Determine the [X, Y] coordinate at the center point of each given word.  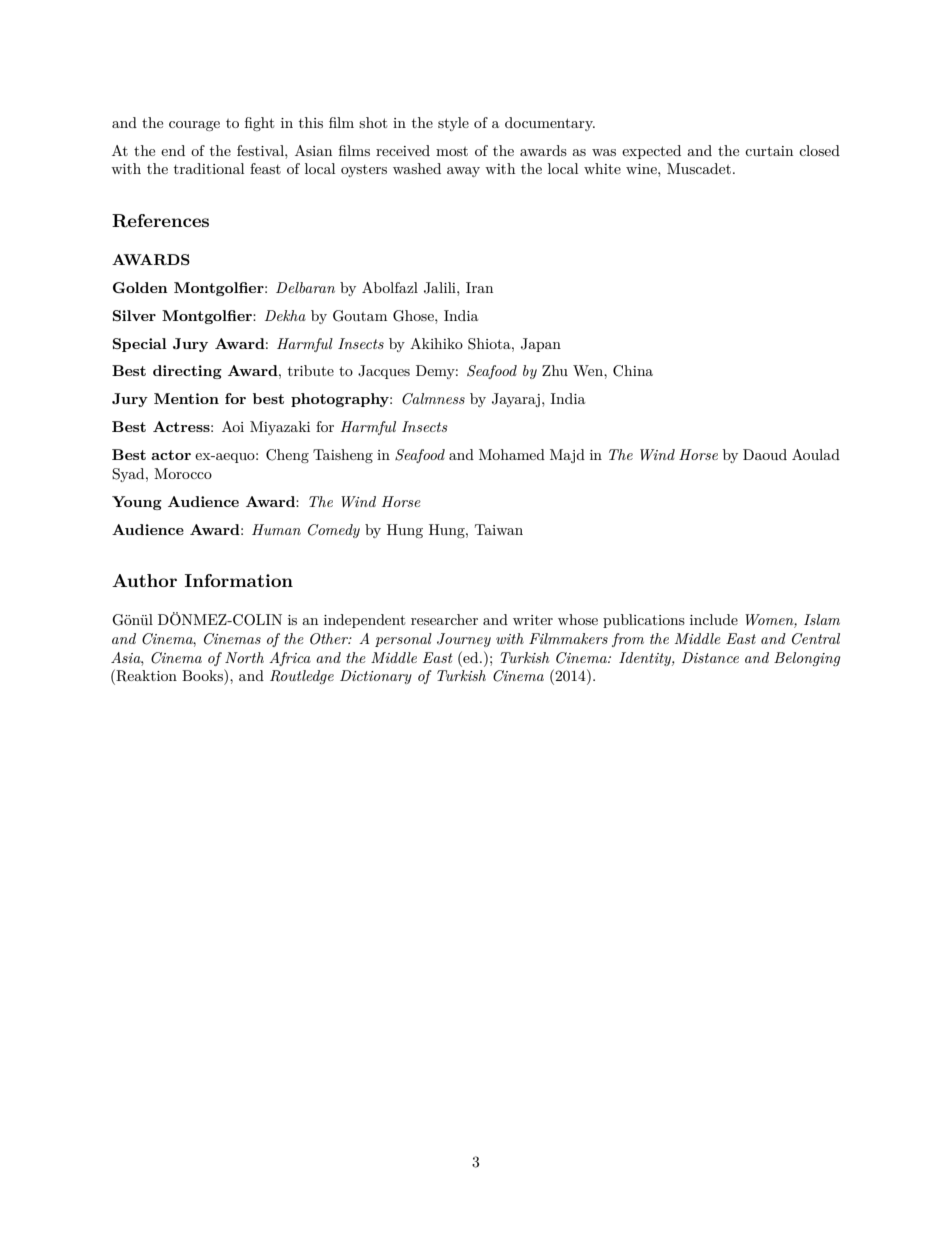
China [633, 371]
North [244, 657]
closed [819, 150]
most [452, 151]
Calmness [433, 399]
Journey [464, 640]
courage [194, 126]
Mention [186, 398]
